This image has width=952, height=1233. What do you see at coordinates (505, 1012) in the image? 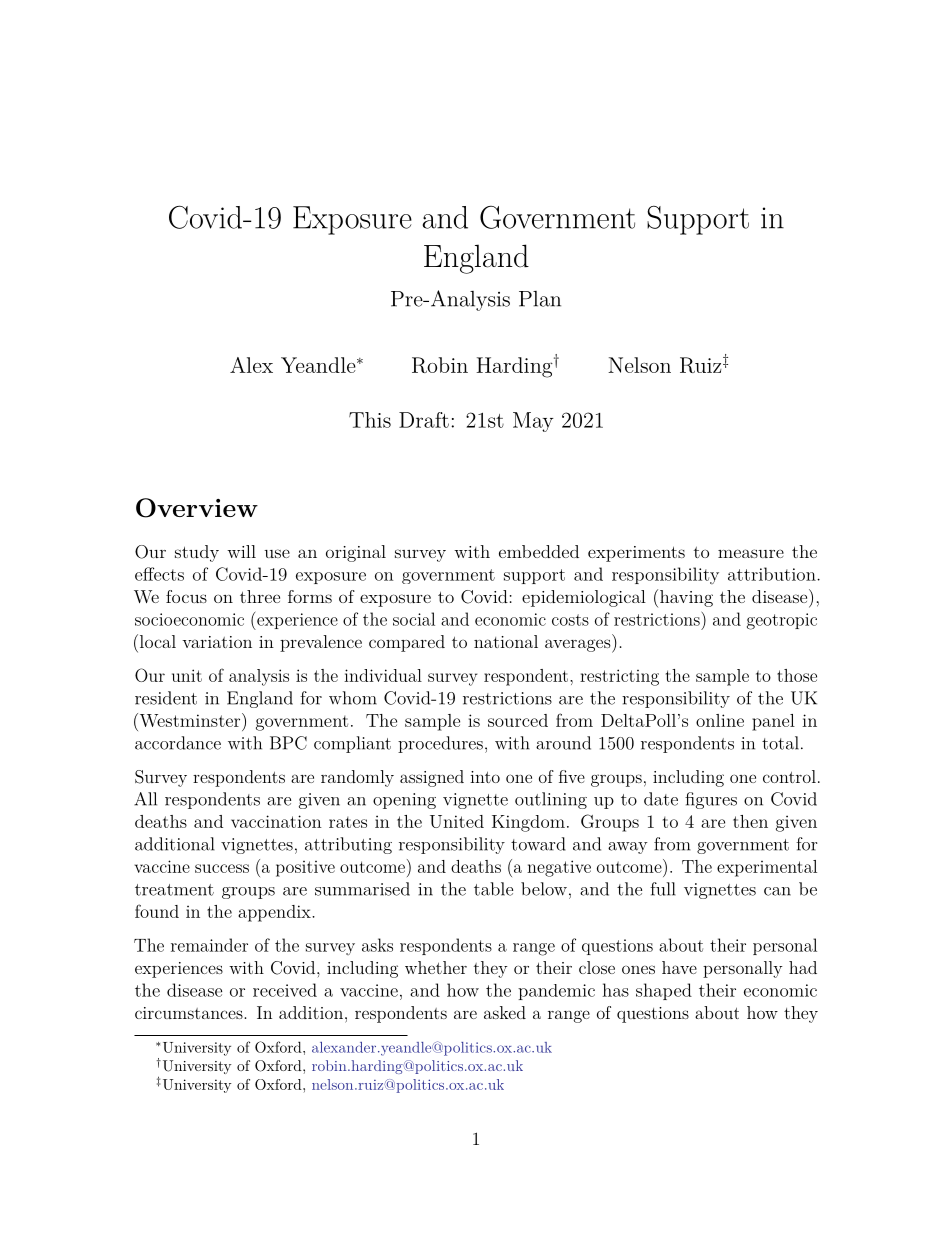
I see `asked` at bounding box center [505, 1012].
